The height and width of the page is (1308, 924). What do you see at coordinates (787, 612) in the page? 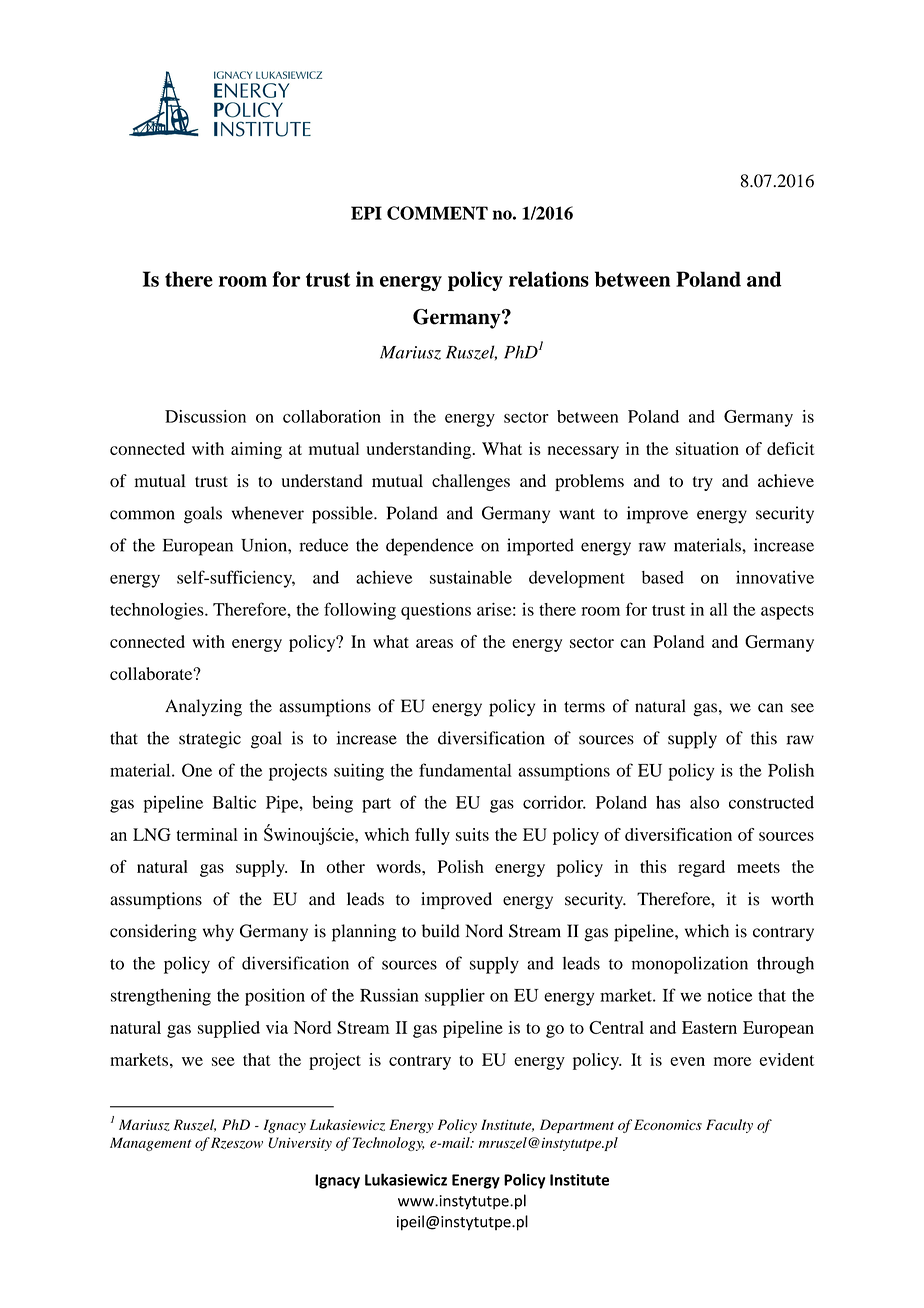
I see `aspects` at bounding box center [787, 612].
